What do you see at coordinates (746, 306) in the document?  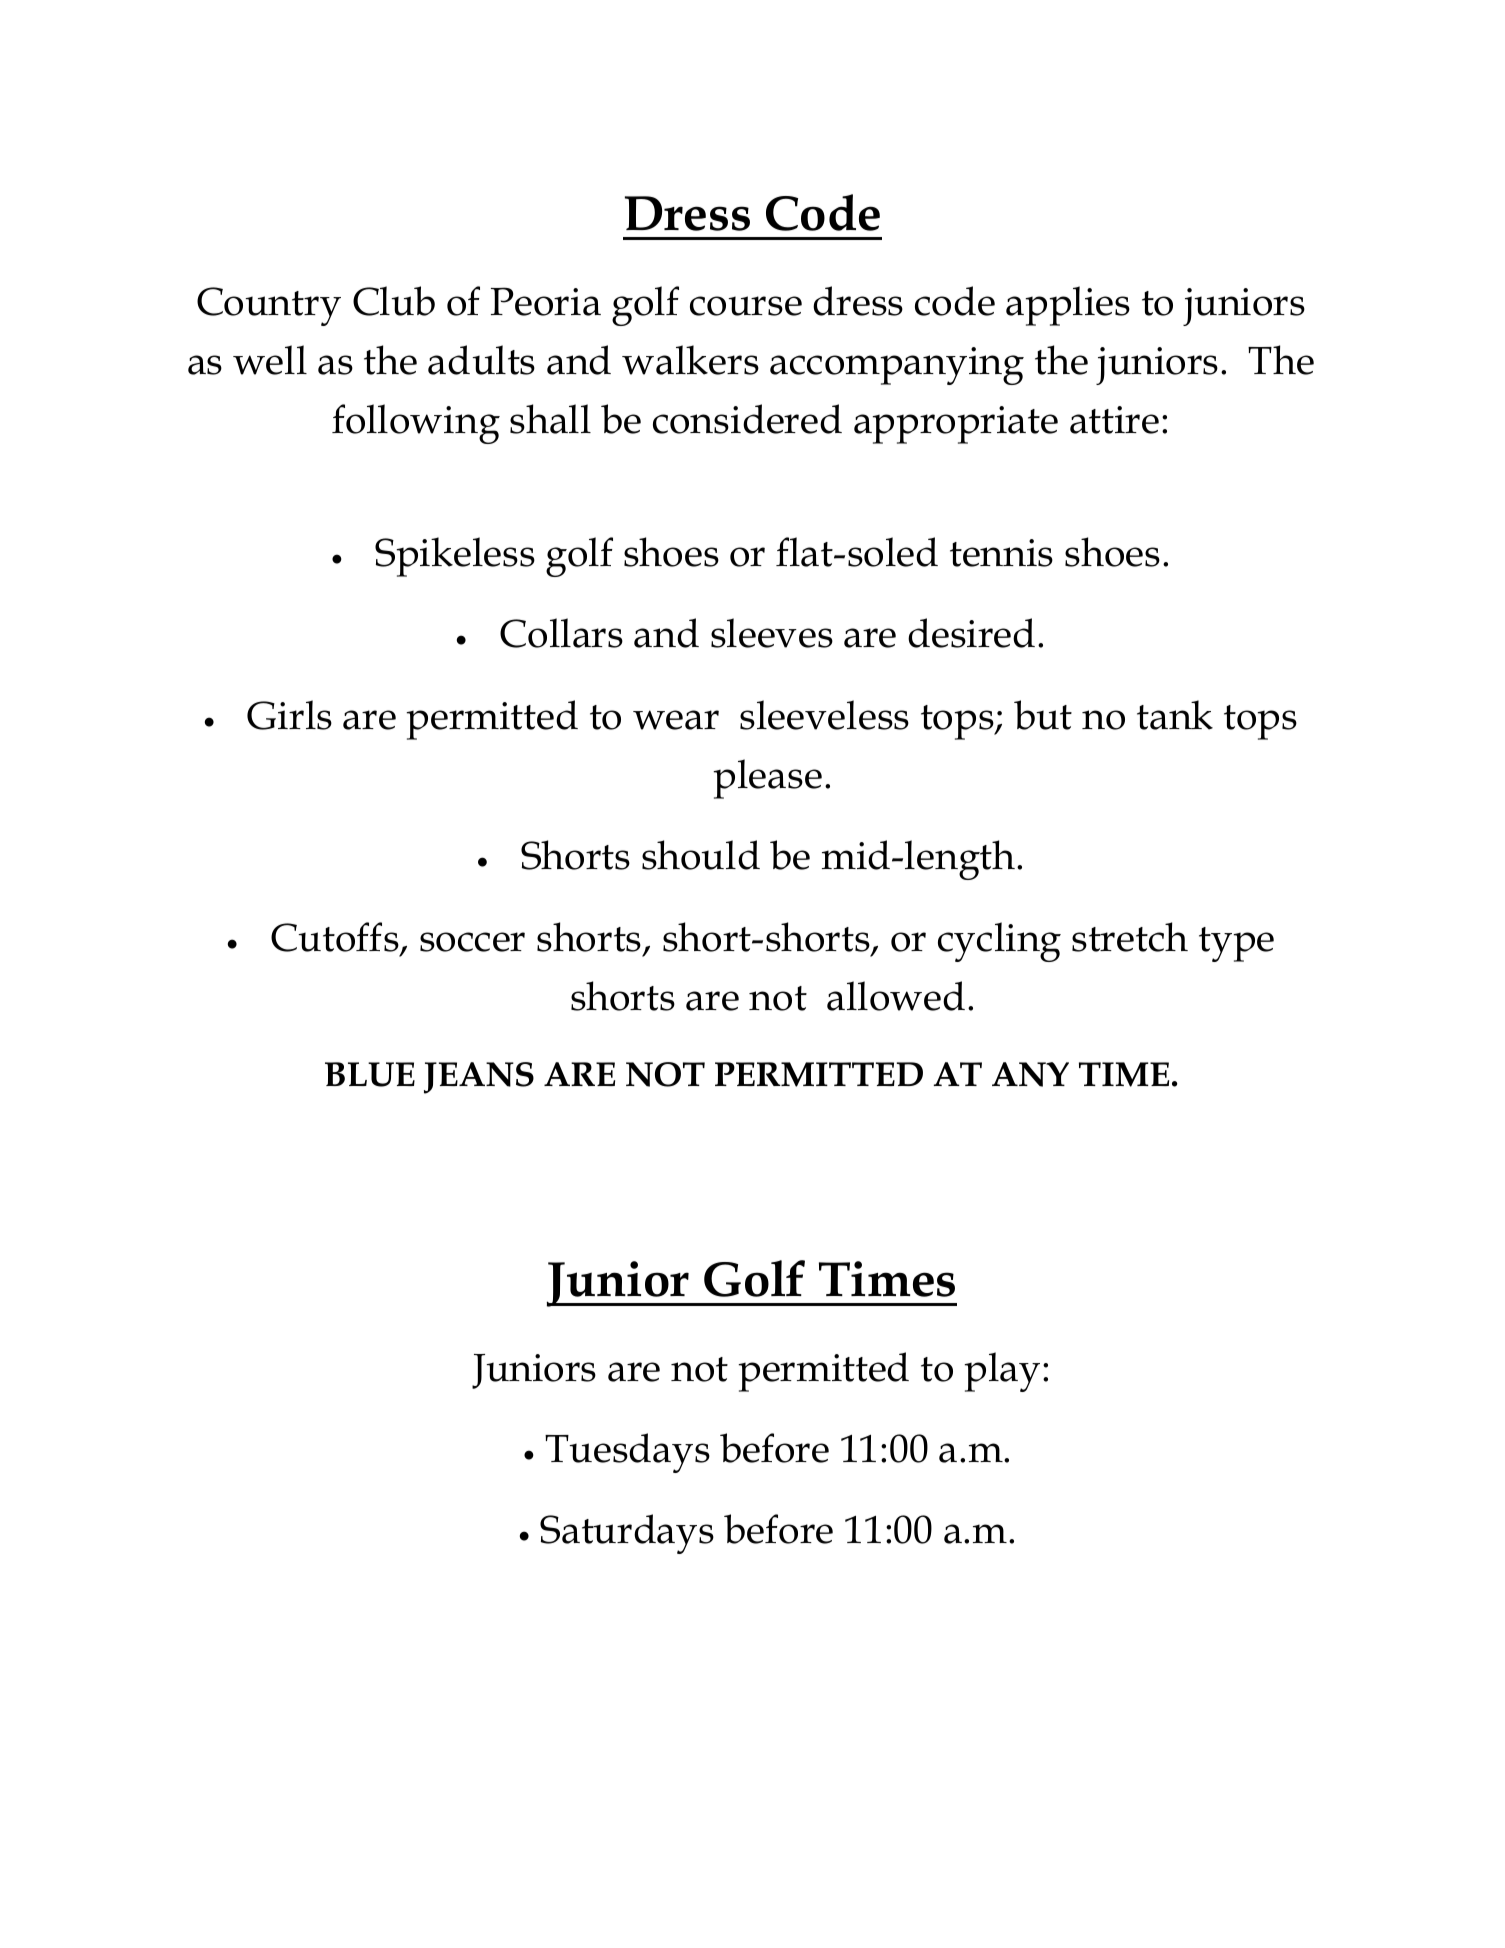 I see `course` at bounding box center [746, 306].
